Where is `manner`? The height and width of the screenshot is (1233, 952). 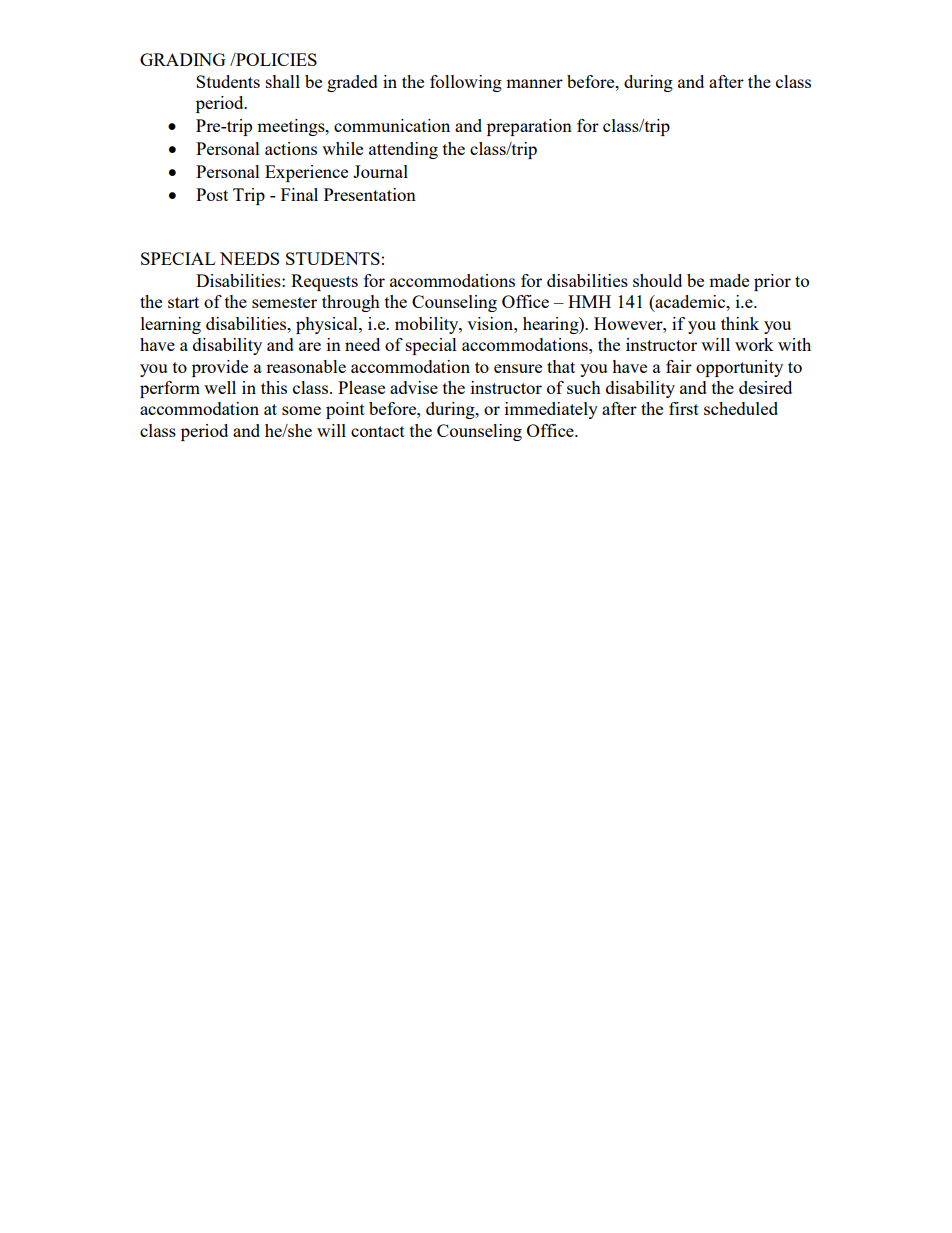 manner is located at coordinates (534, 83).
